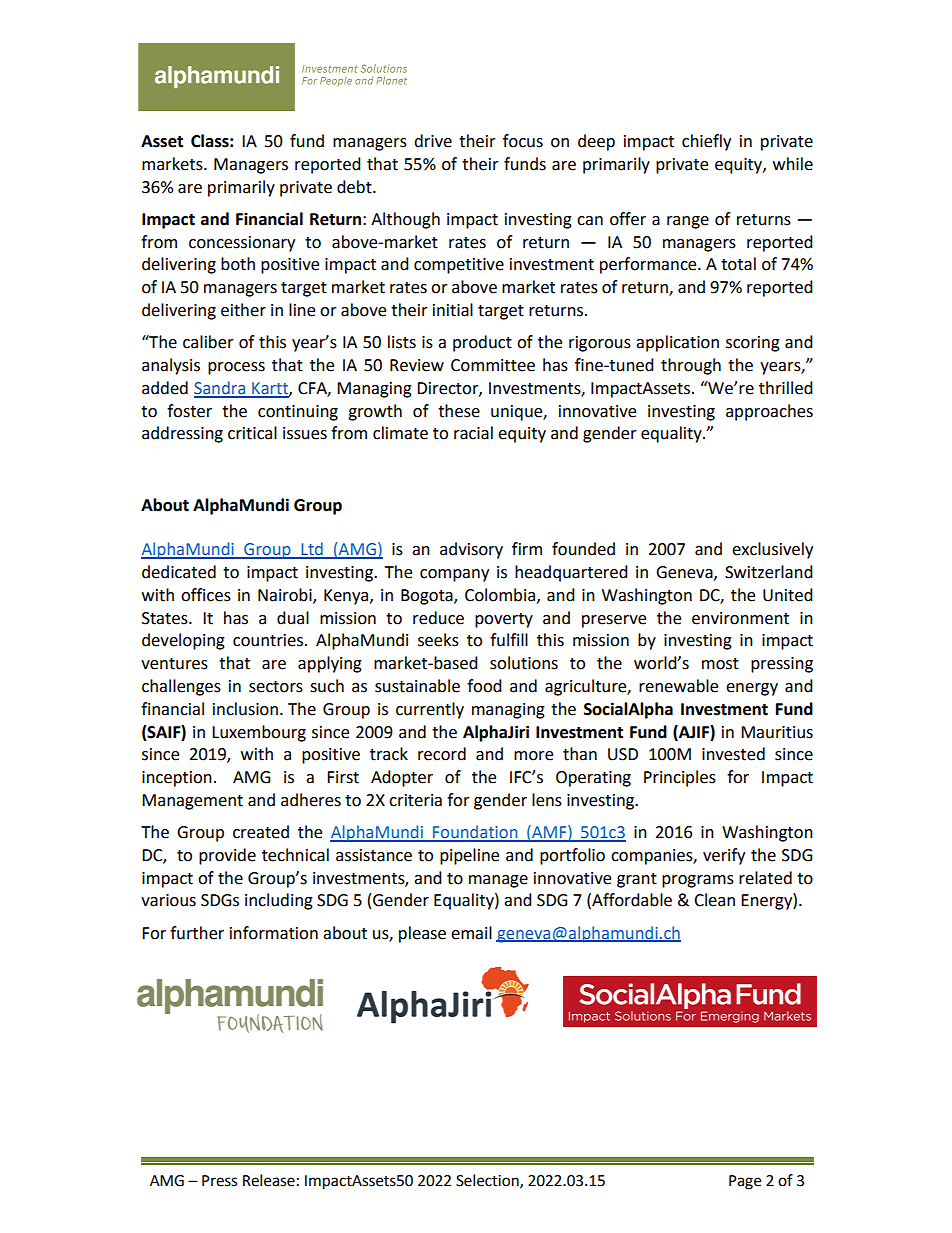 This image has width=952, height=1233. What do you see at coordinates (523, 141) in the image?
I see `focus` at bounding box center [523, 141].
